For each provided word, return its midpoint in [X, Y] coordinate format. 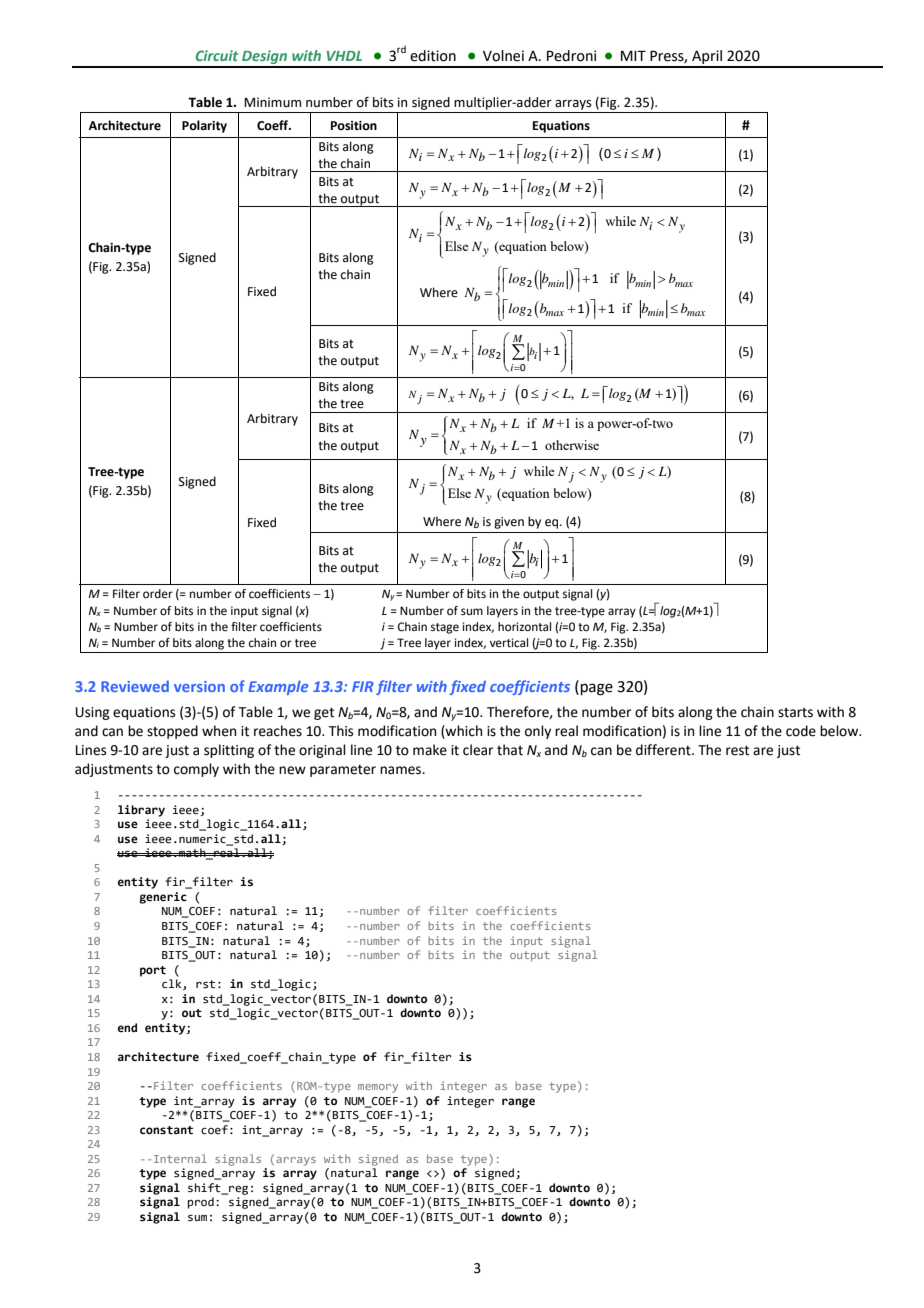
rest [737, 750]
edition [433, 56]
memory [378, 1088]
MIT [633, 55]
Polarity [204, 126]
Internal [180, 1158]
